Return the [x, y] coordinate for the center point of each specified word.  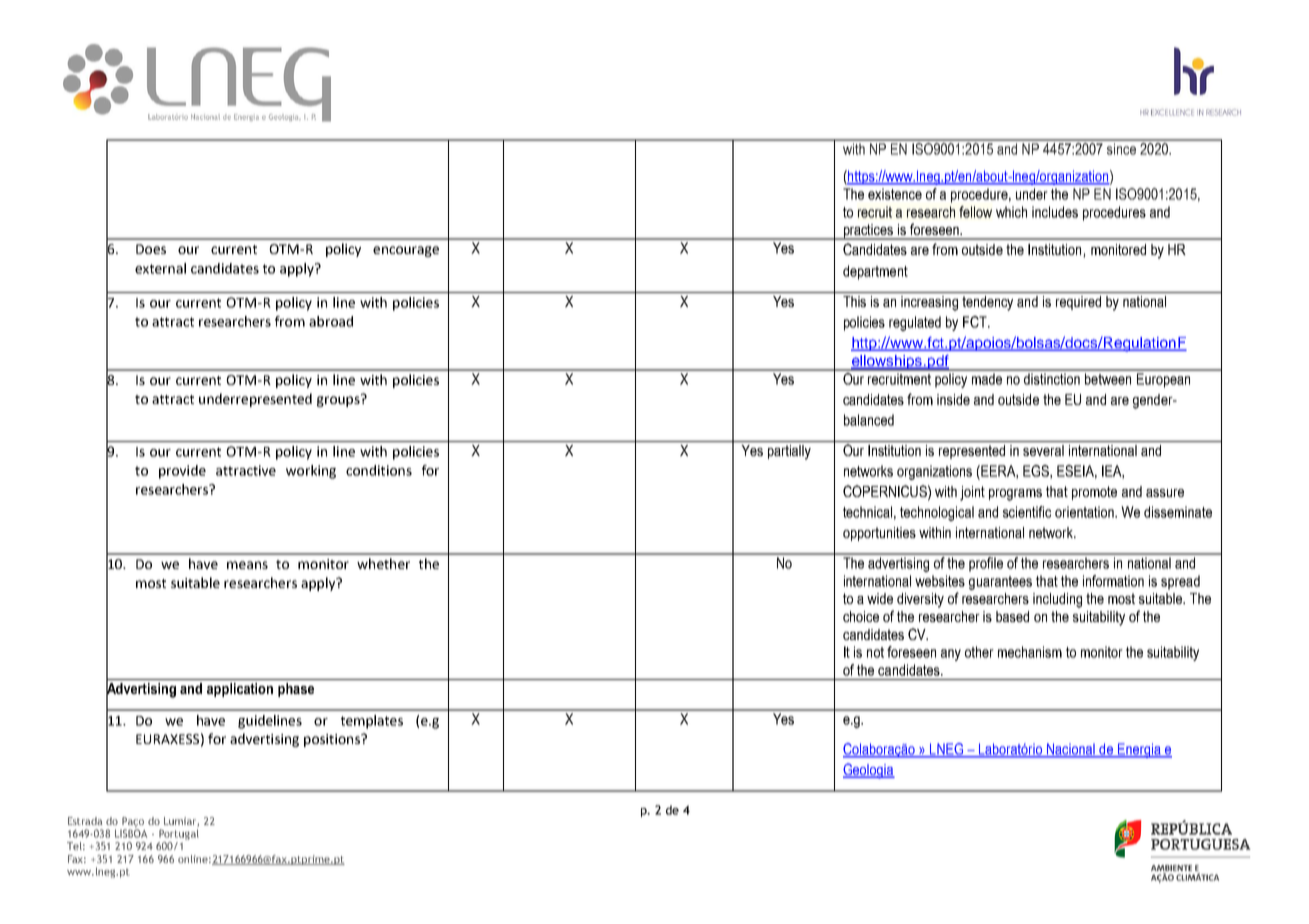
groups [339, 400]
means [247, 565]
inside [953, 399]
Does [151, 249]
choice [861, 616]
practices [868, 232]
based [1012, 616]
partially [789, 452]
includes [1055, 212]
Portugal [179, 834]
